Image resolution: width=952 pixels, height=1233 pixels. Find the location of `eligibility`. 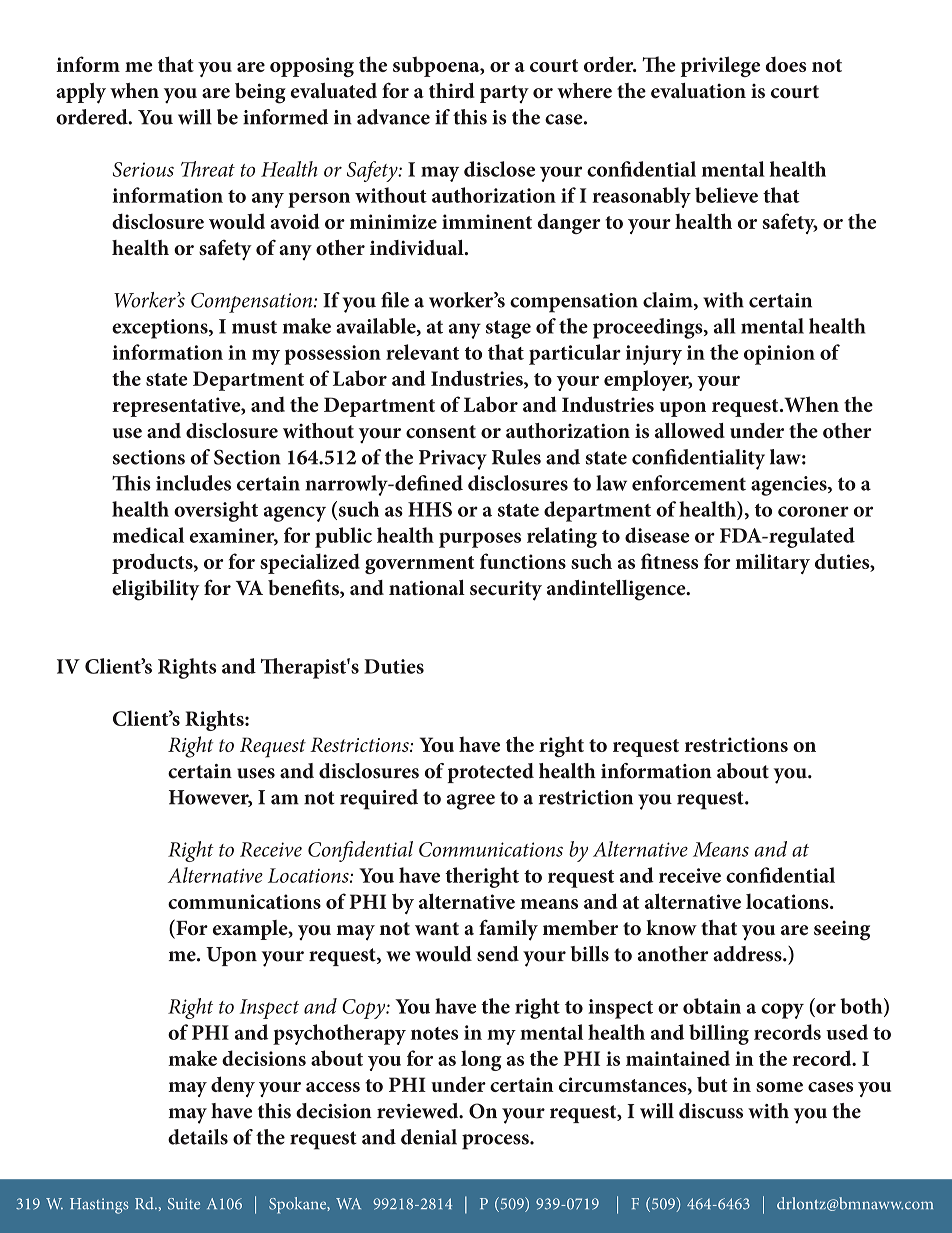

eligibility is located at coordinates (156, 590).
